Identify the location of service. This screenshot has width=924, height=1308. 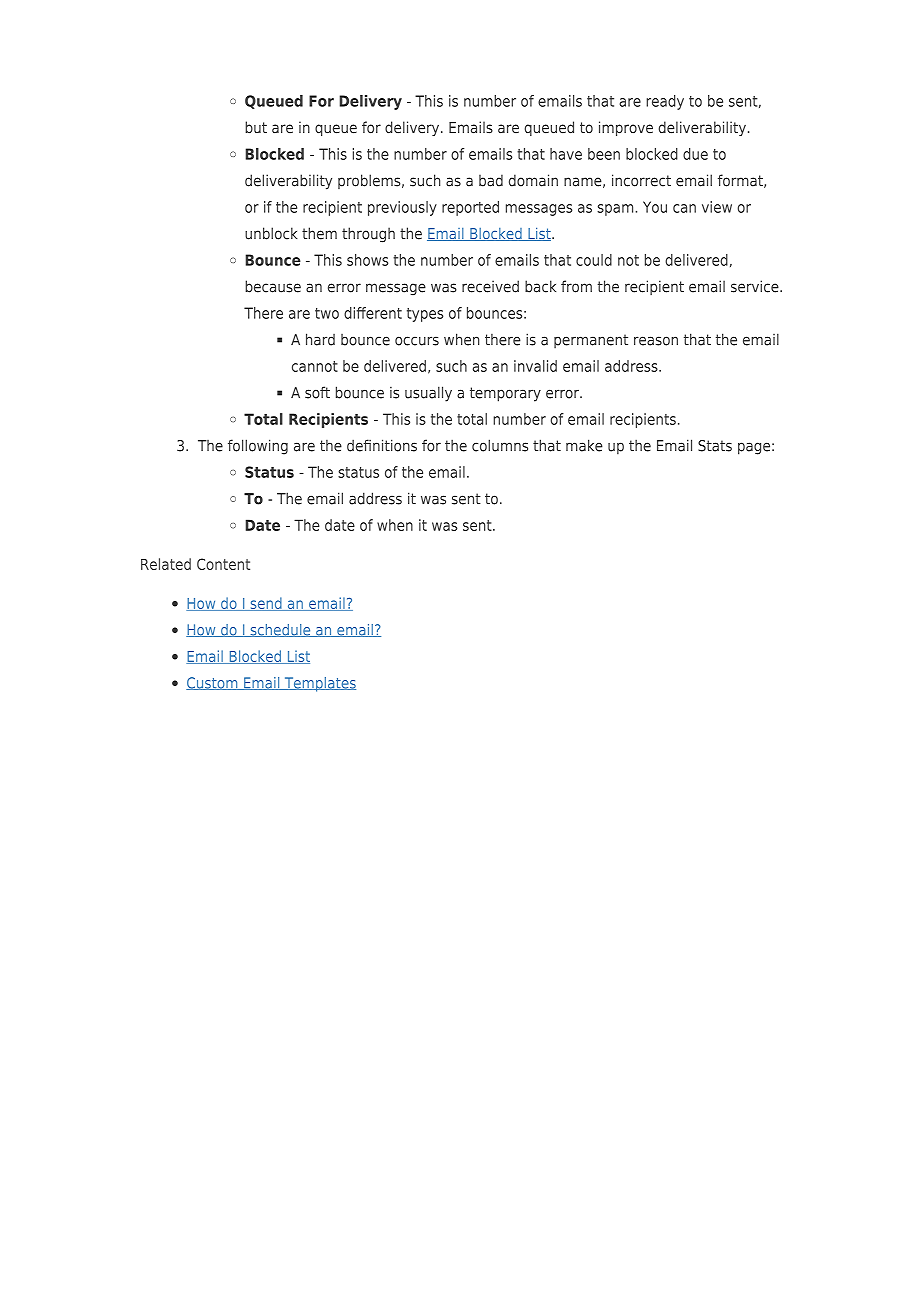
(756, 286).
